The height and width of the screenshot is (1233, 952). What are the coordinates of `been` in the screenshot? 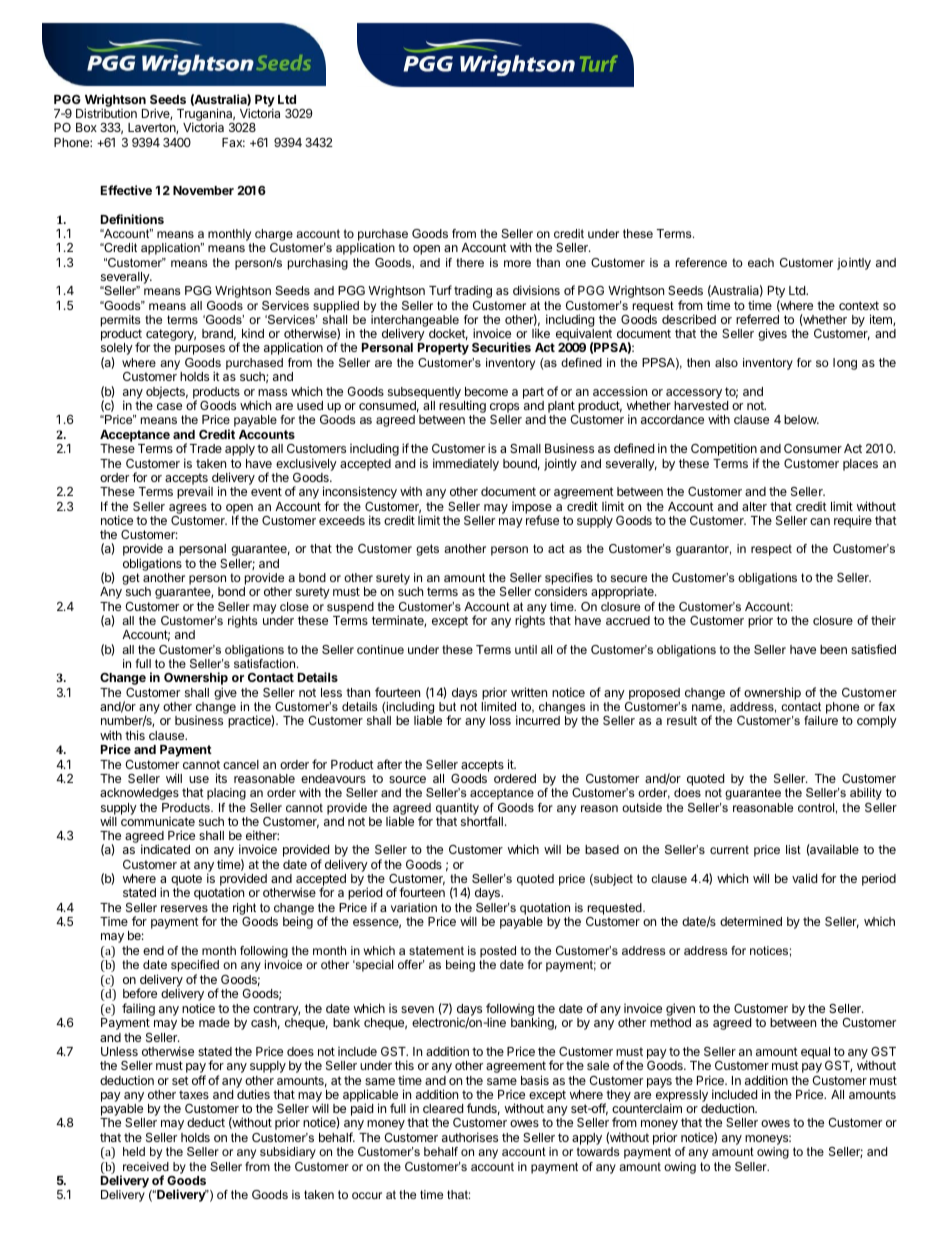 It's located at (833, 649).
